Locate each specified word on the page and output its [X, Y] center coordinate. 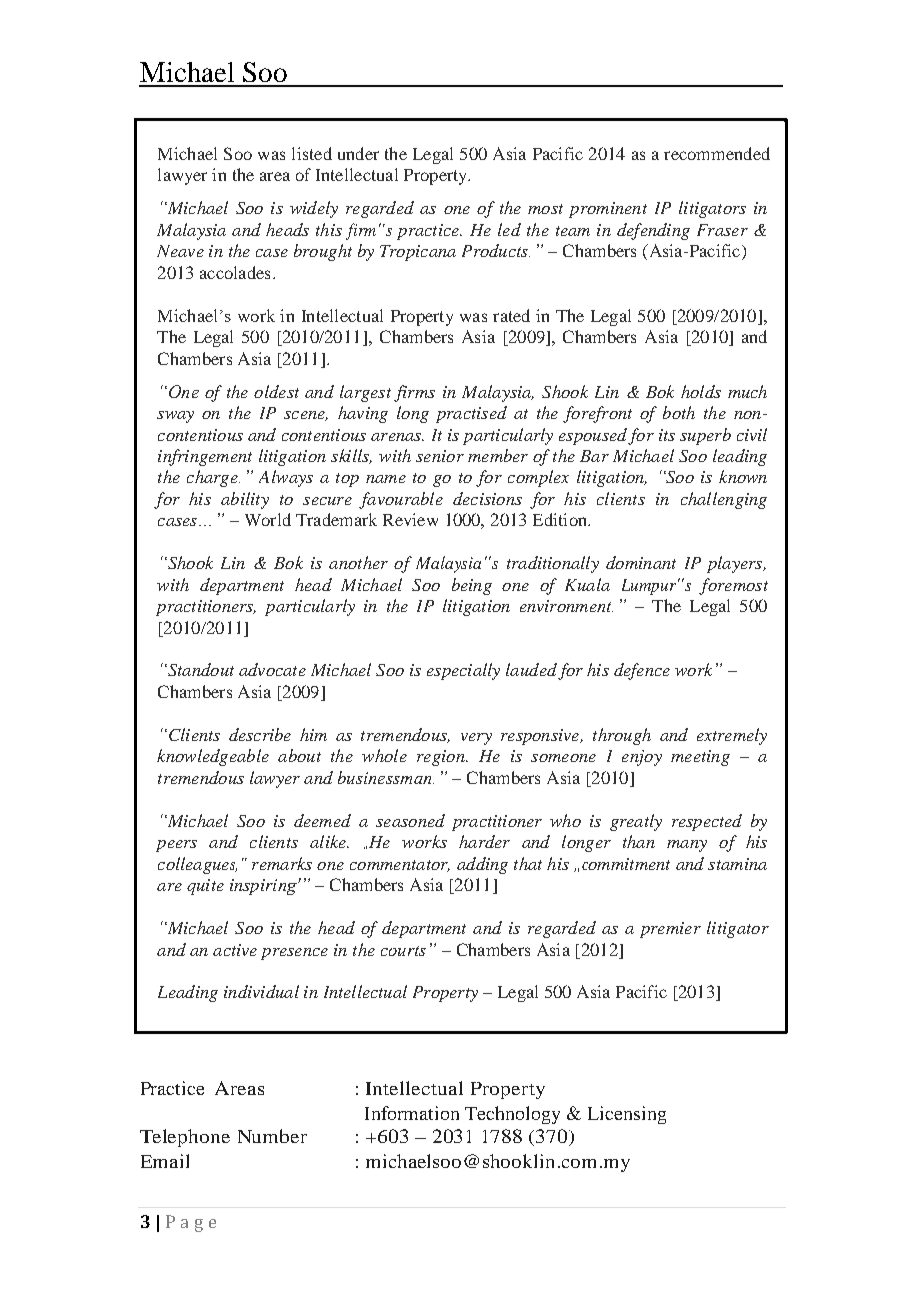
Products [496, 250]
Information [412, 1113]
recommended [717, 153]
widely [314, 209]
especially [463, 671]
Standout [200, 669]
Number [272, 1136]
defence [642, 671]
